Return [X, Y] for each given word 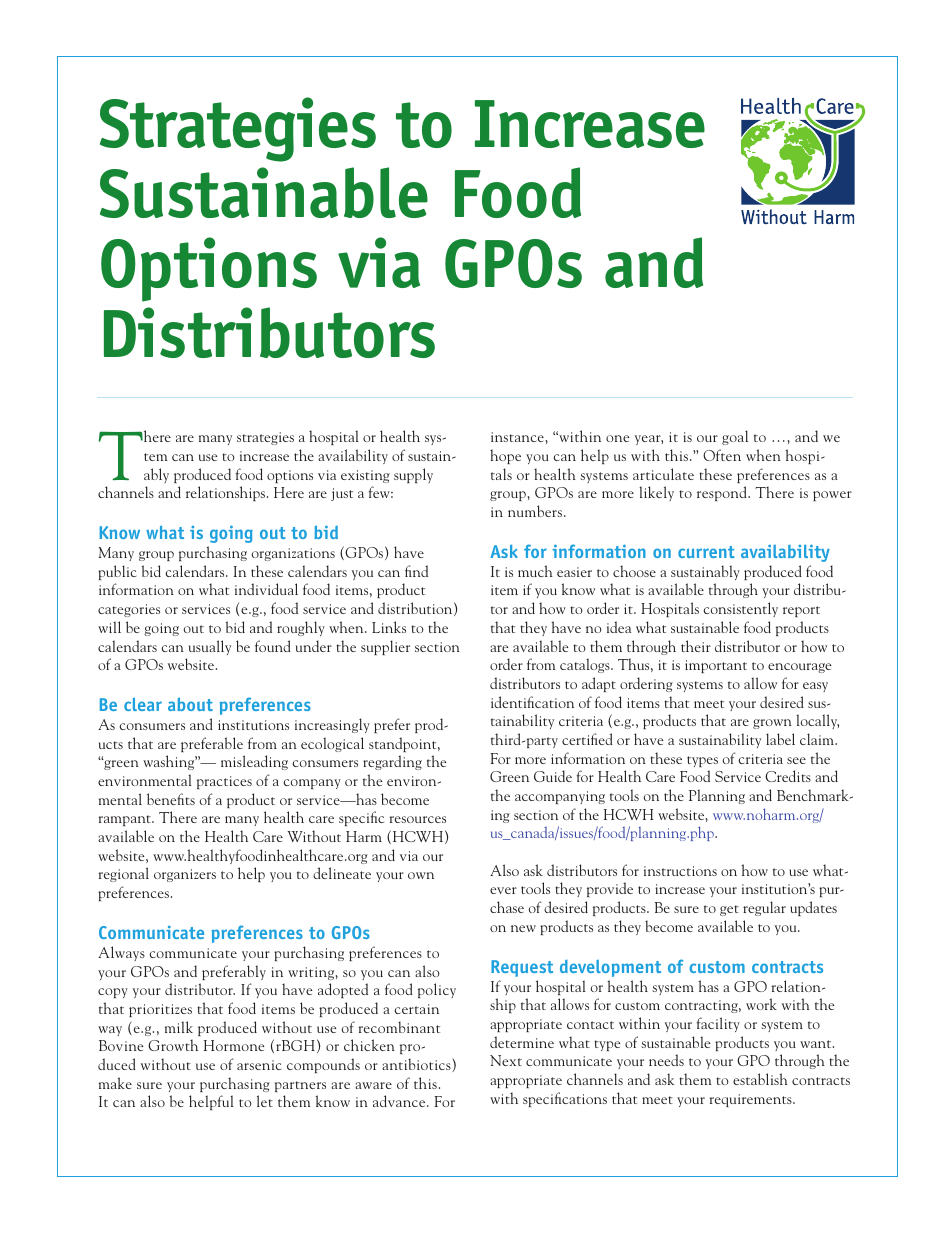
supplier [385, 647]
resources [418, 819]
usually [210, 647]
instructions [680, 871]
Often [722, 455]
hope [505, 456]
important [716, 666]
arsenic [259, 1065]
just [342, 494]
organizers [185, 875]
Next [506, 1060]
